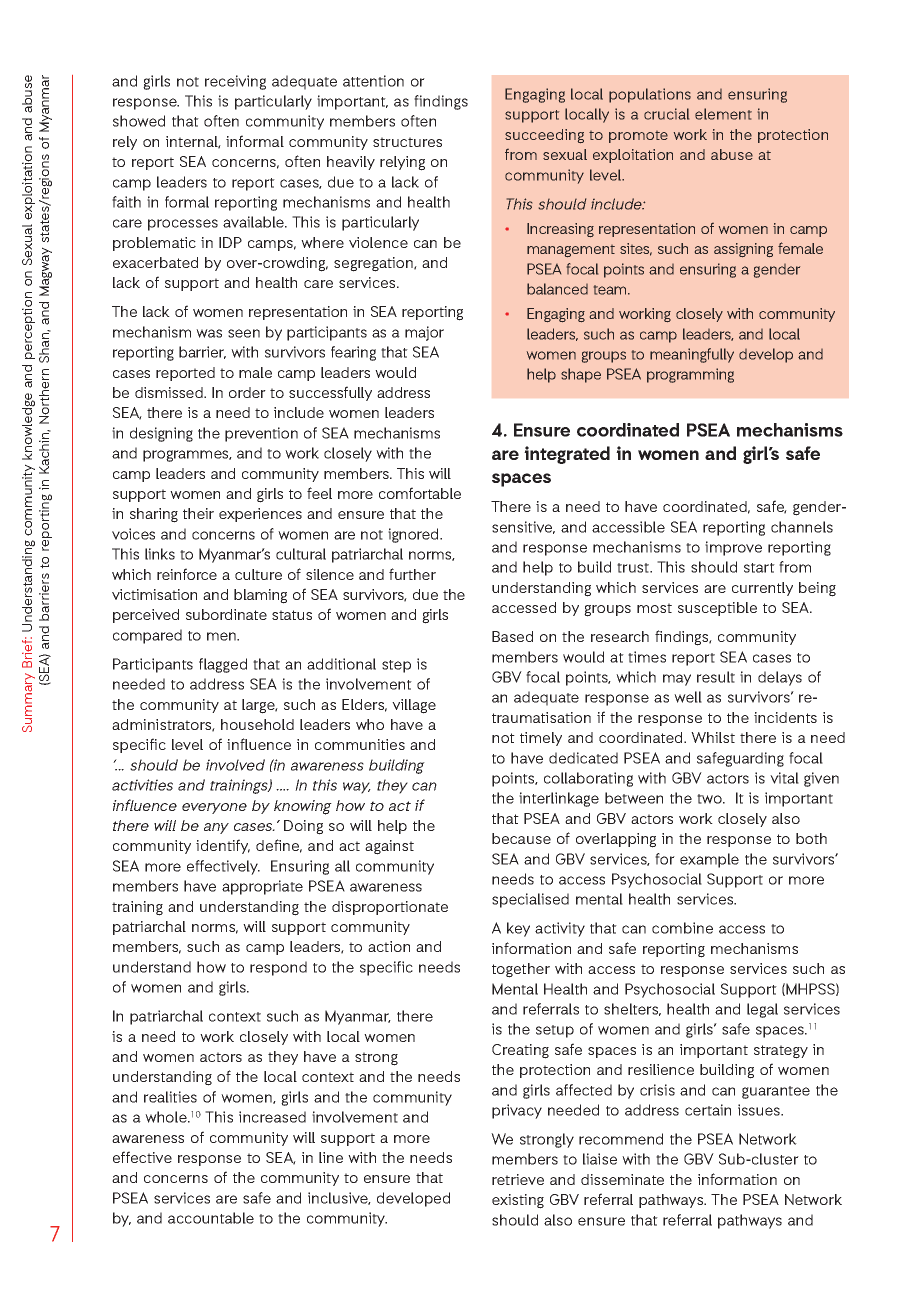  What do you see at coordinates (407, 142) in the screenshot?
I see `structures` at bounding box center [407, 142].
